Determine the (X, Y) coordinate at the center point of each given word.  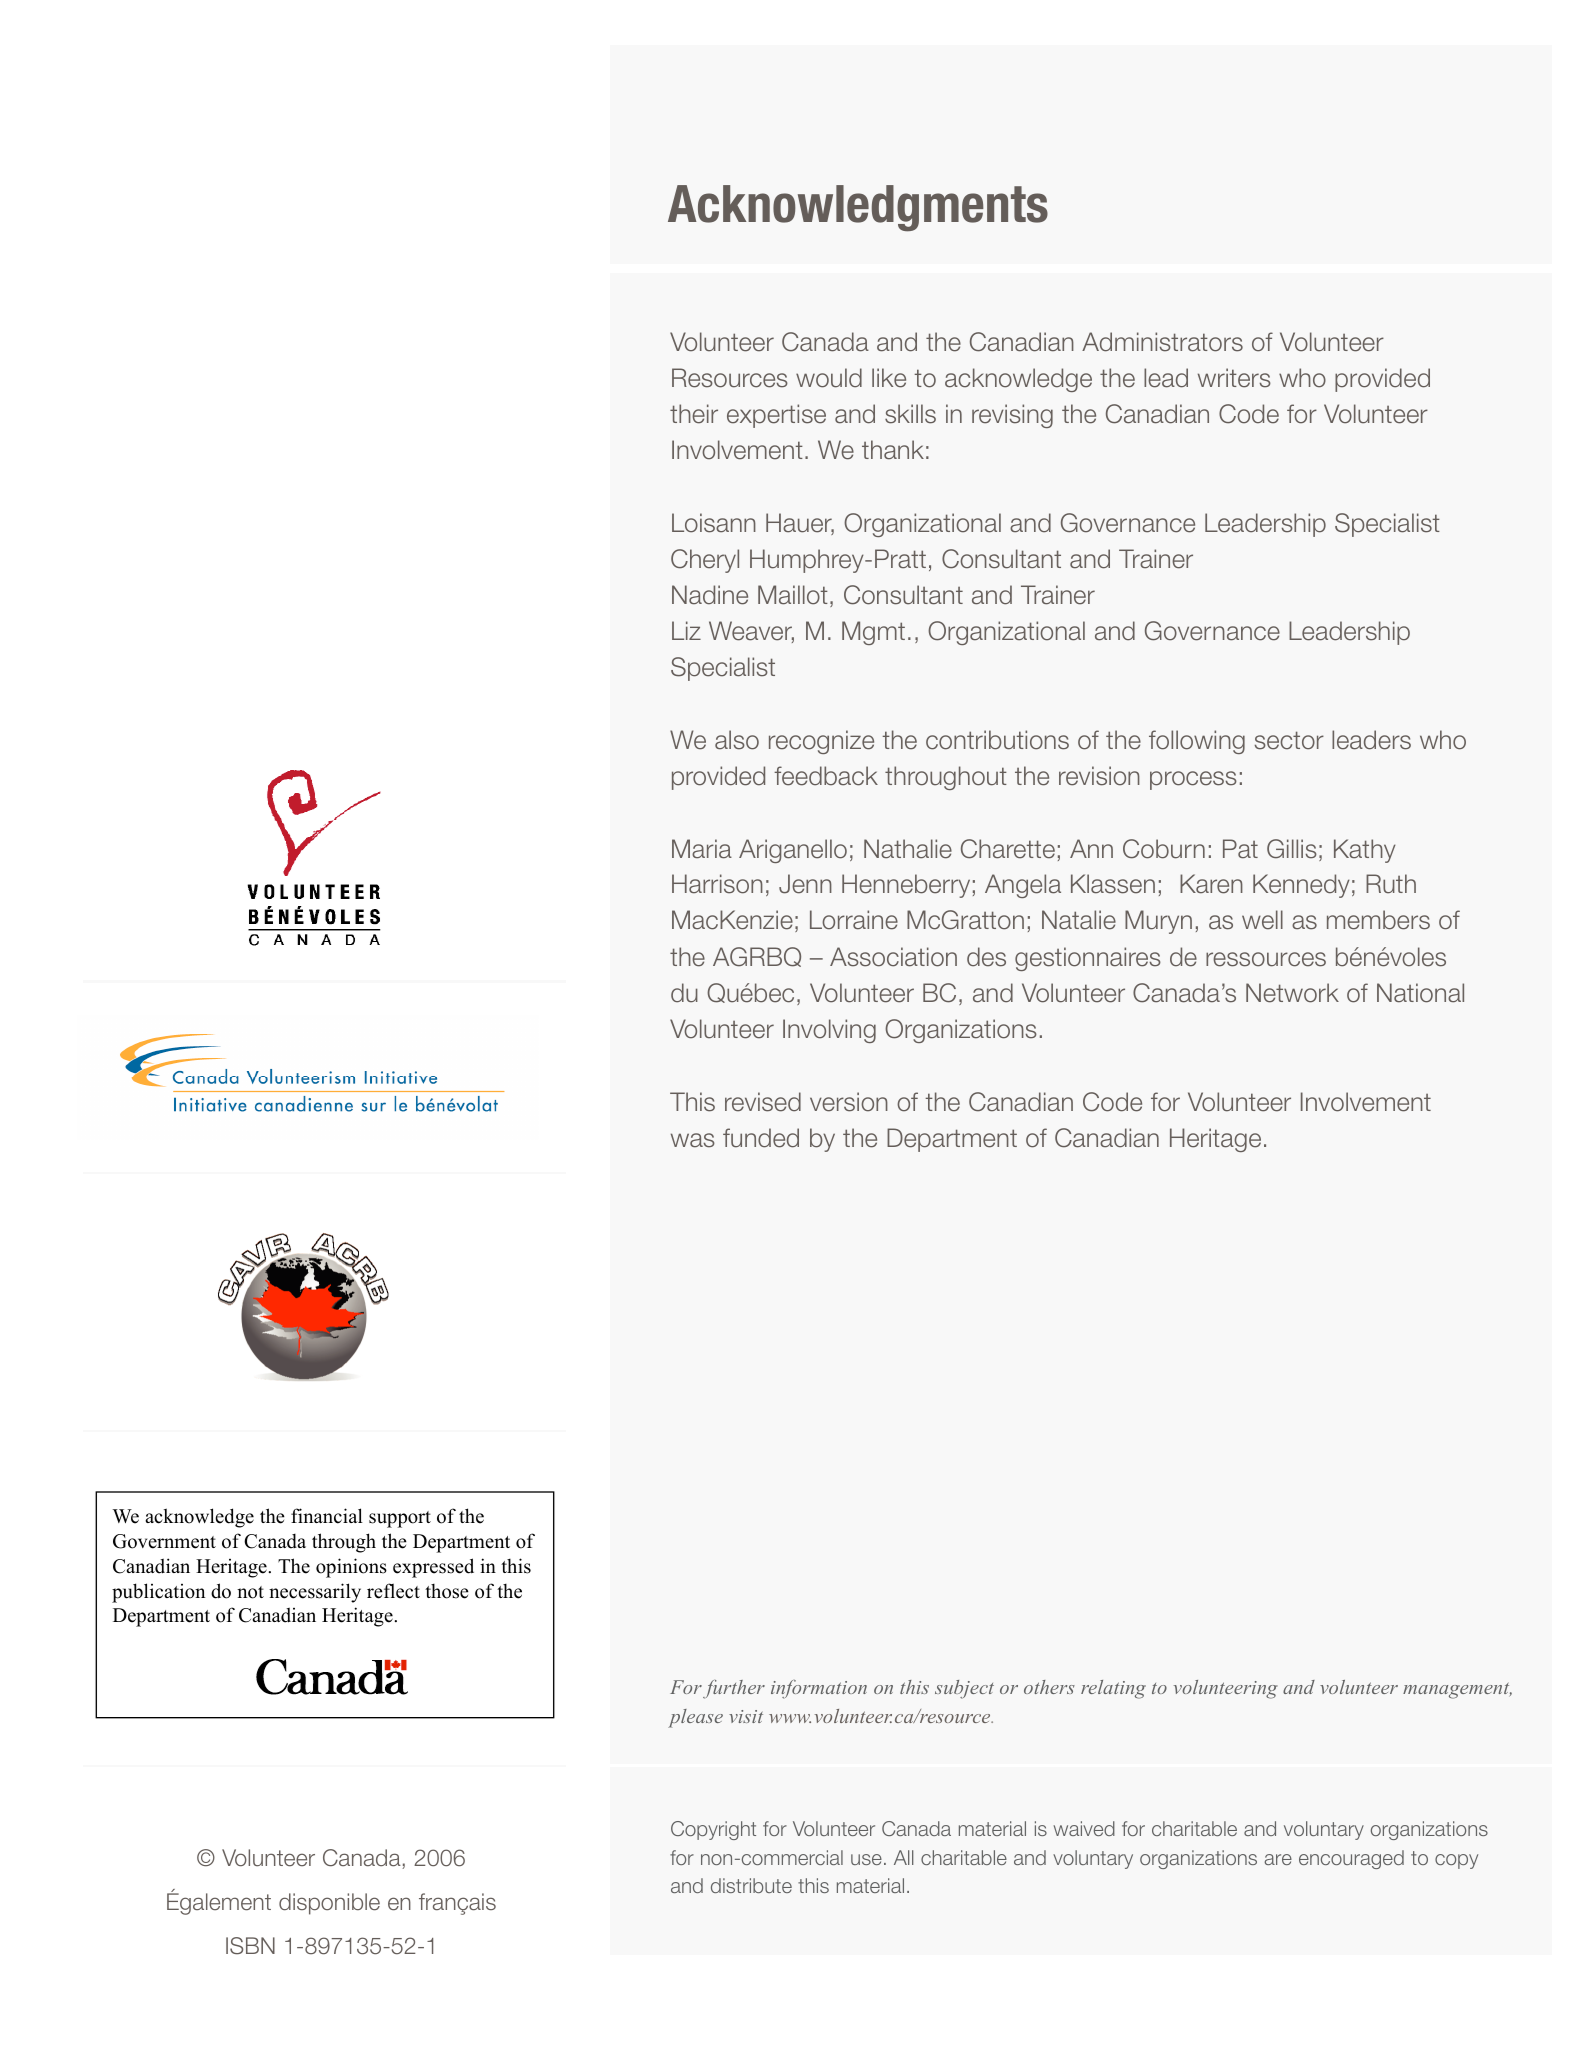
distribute (751, 1885)
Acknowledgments (858, 208)
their (694, 414)
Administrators (1162, 342)
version (849, 1102)
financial (327, 1516)
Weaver (751, 632)
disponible (329, 1904)
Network (1292, 993)
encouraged (1351, 1859)
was (693, 1140)
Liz (686, 630)
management (1457, 1691)
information (819, 1689)
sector (1289, 740)
